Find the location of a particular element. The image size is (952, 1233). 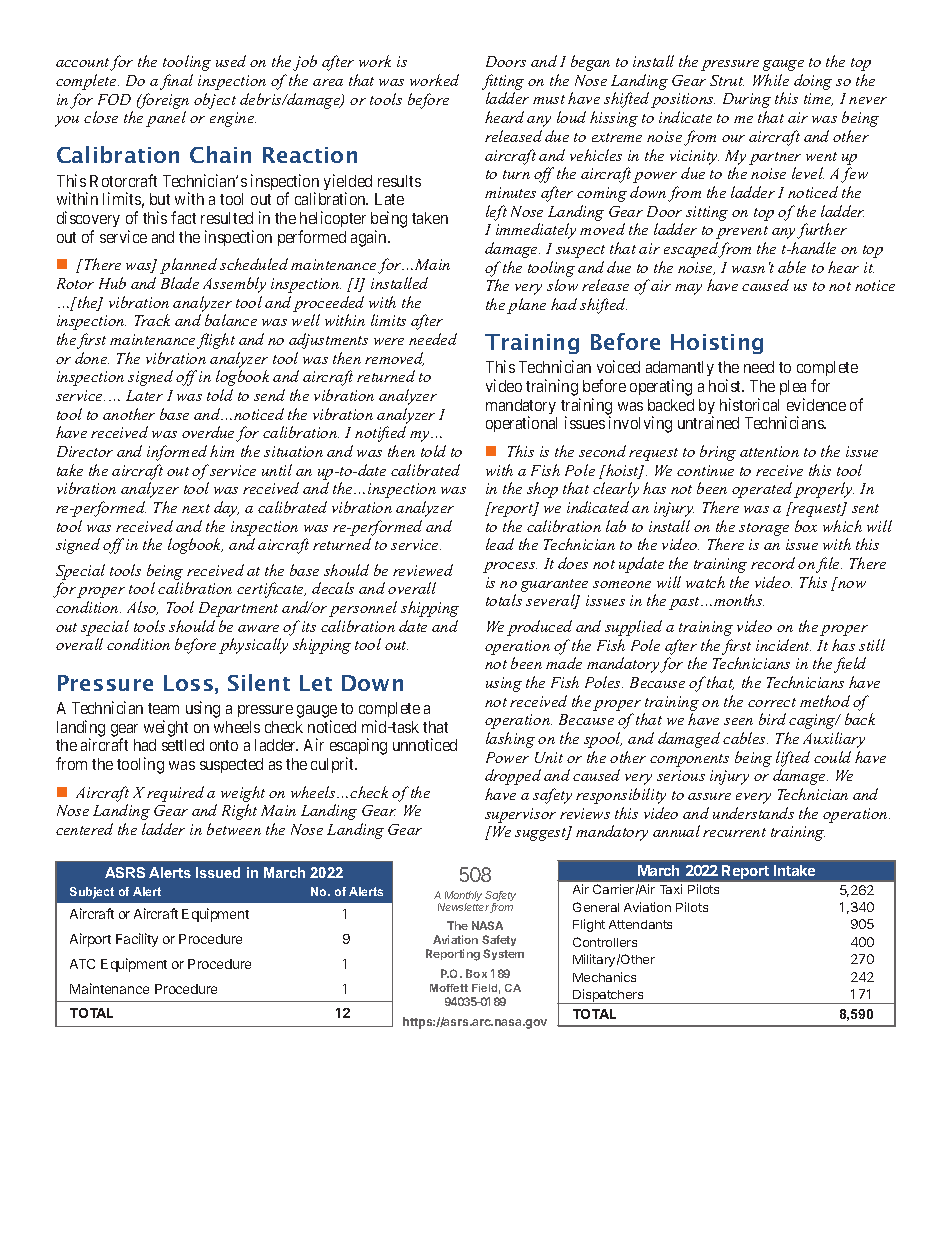

fitting is located at coordinates (503, 82).
